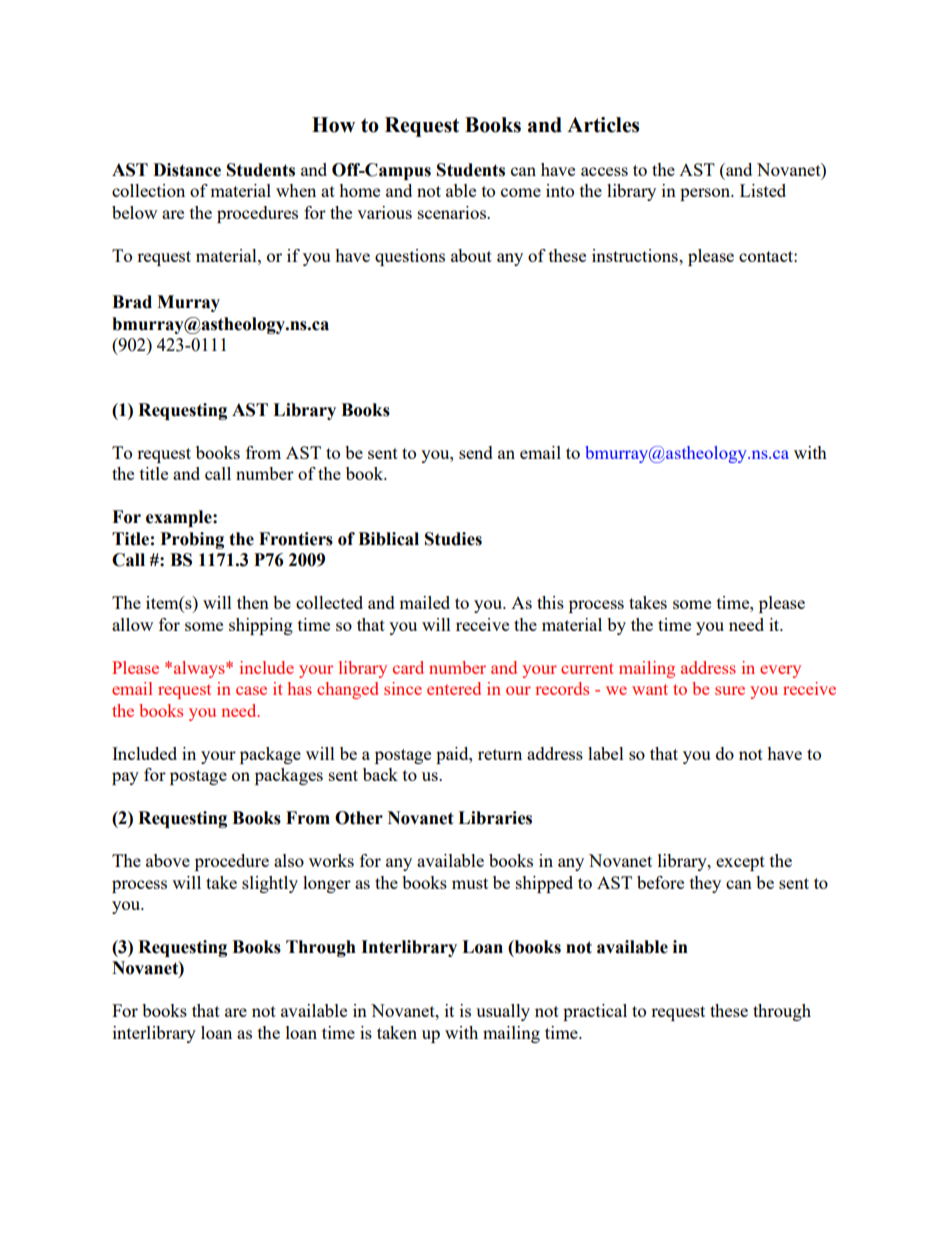 This page has height=1233, width=952. What do you see at coordinates (706, 194) in the page?
I see `person` at bounding box center [706, 194].
